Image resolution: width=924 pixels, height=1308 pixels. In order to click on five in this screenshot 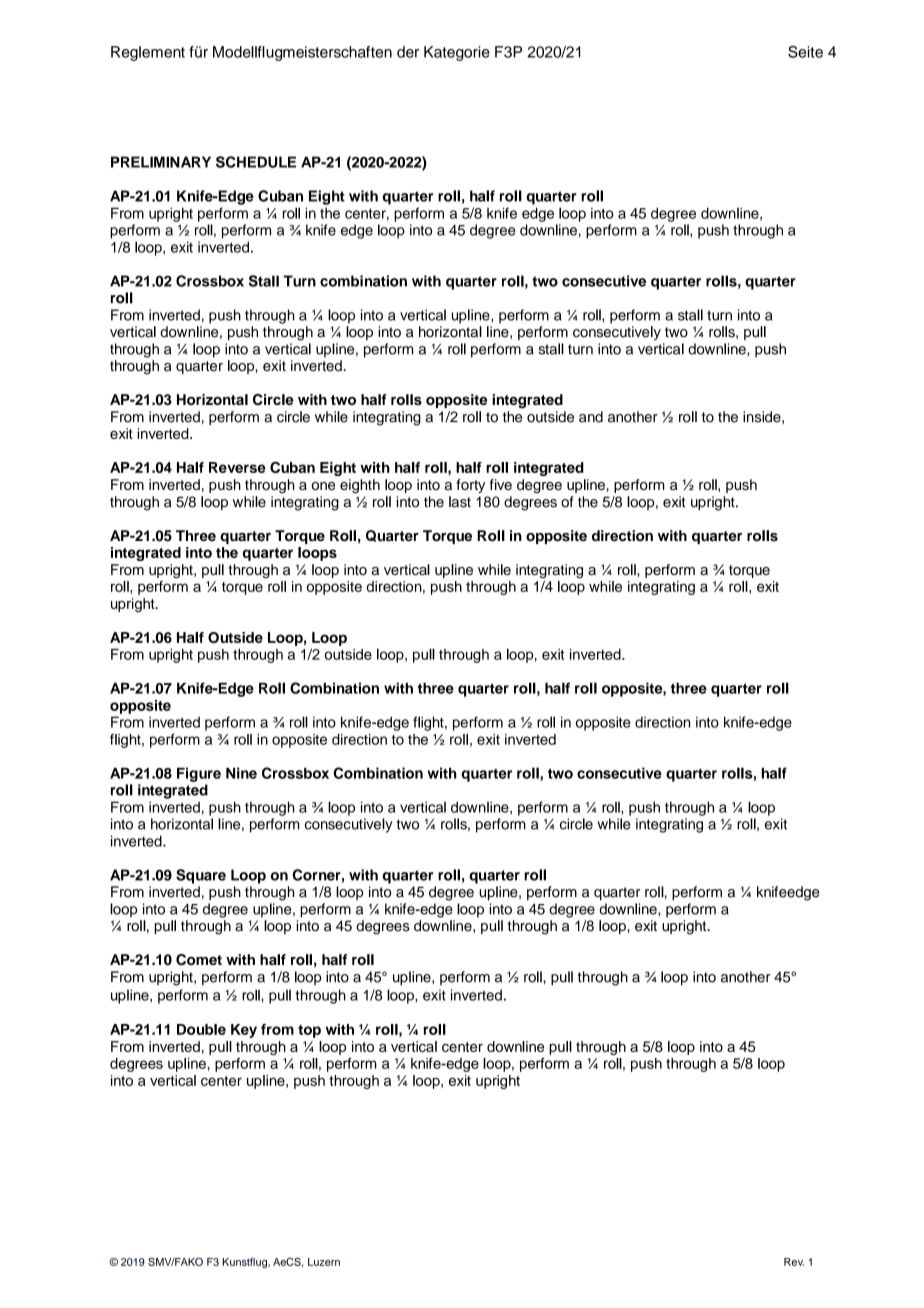, I will do `click(501, 484)`.
